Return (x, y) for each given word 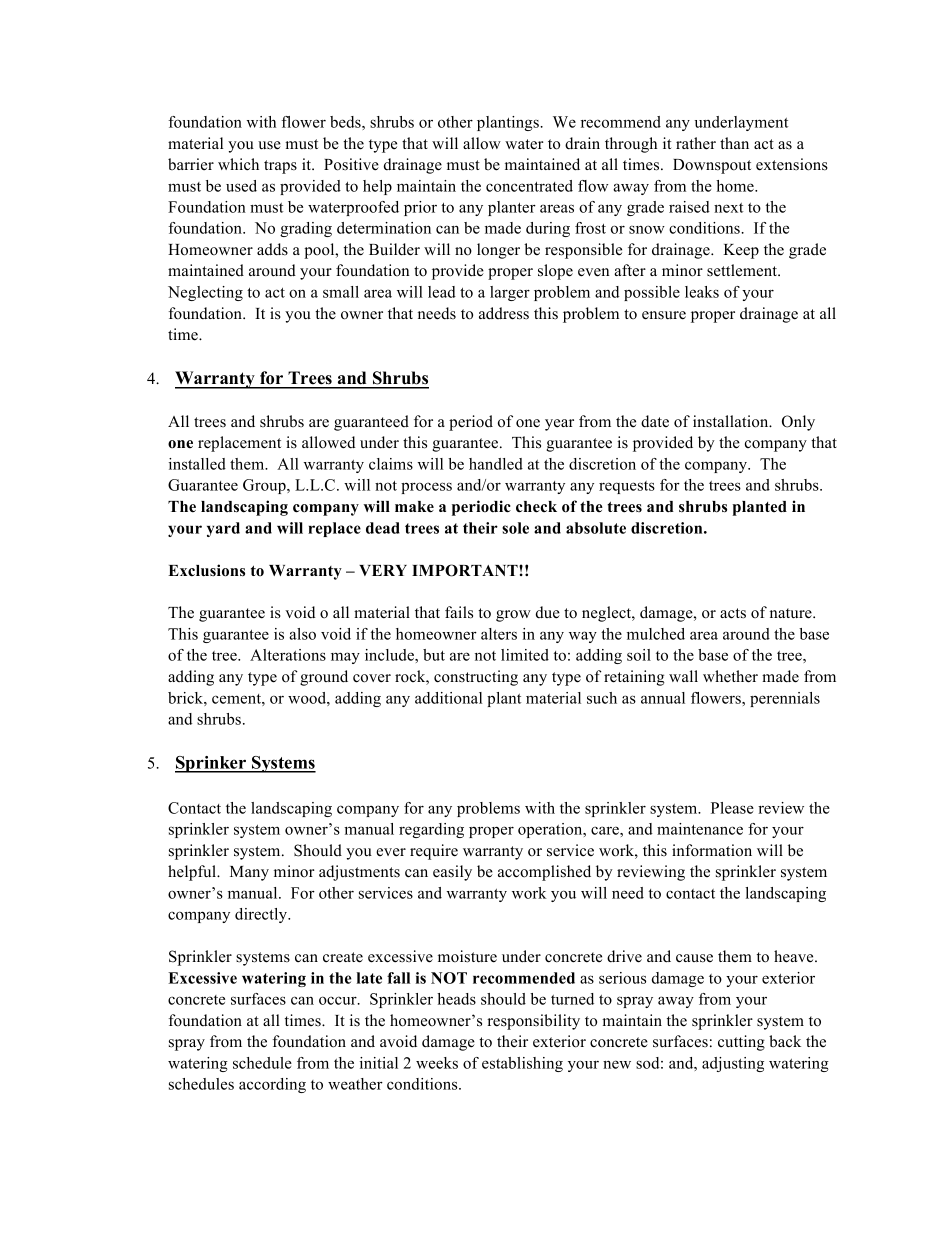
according (272, 1085)
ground (324, 678)
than (734, 143)
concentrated (529, 186)
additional (448, 698)
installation (732, 421)
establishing (522, 1064)
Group (265, 486)
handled (496, 464)
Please (732, 808)
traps (280, 167)
